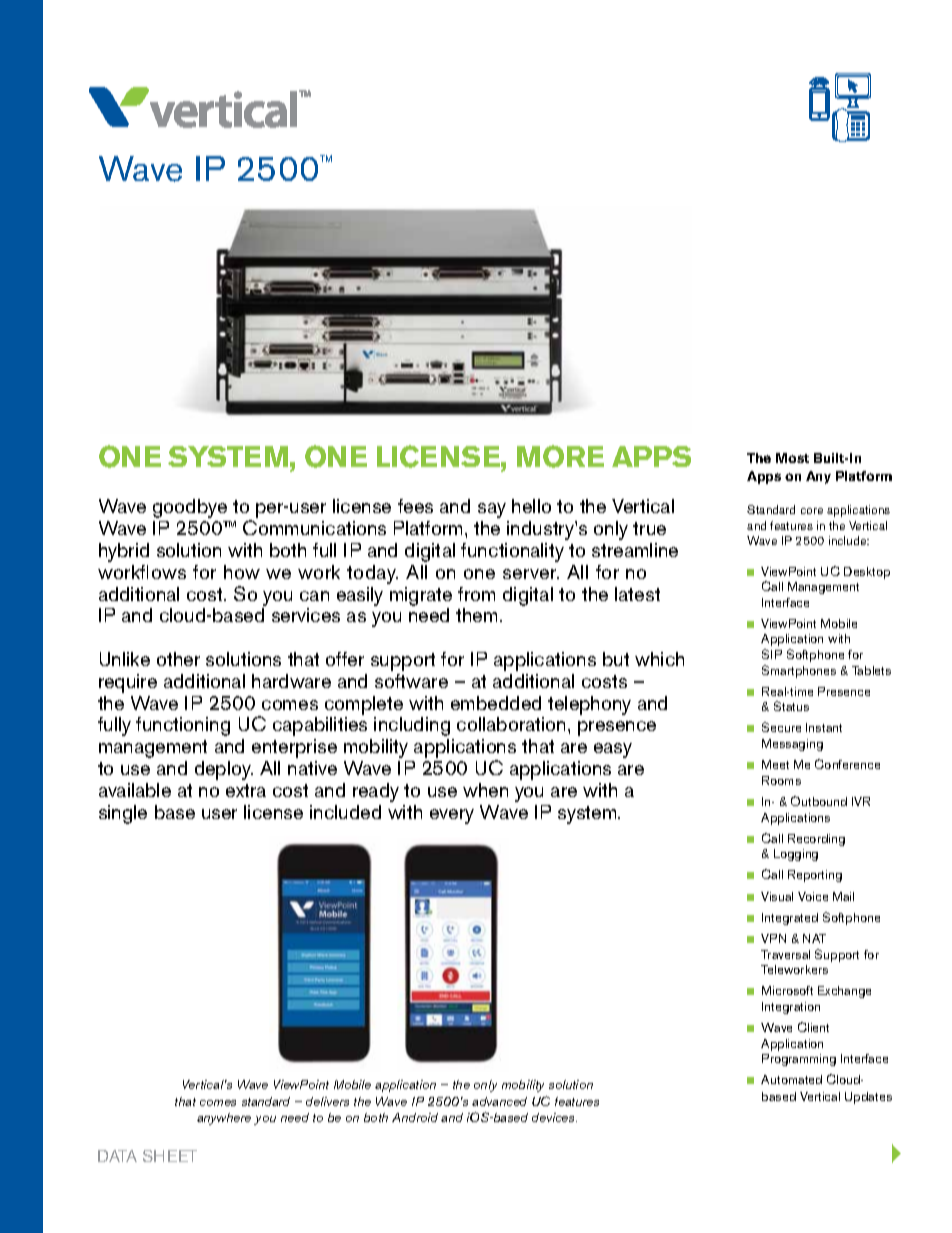 The width and height of the screenshot is (952, 1233). Describe the element at coordinates (246, 790) in the screenshot. I see `extra` at that location.
